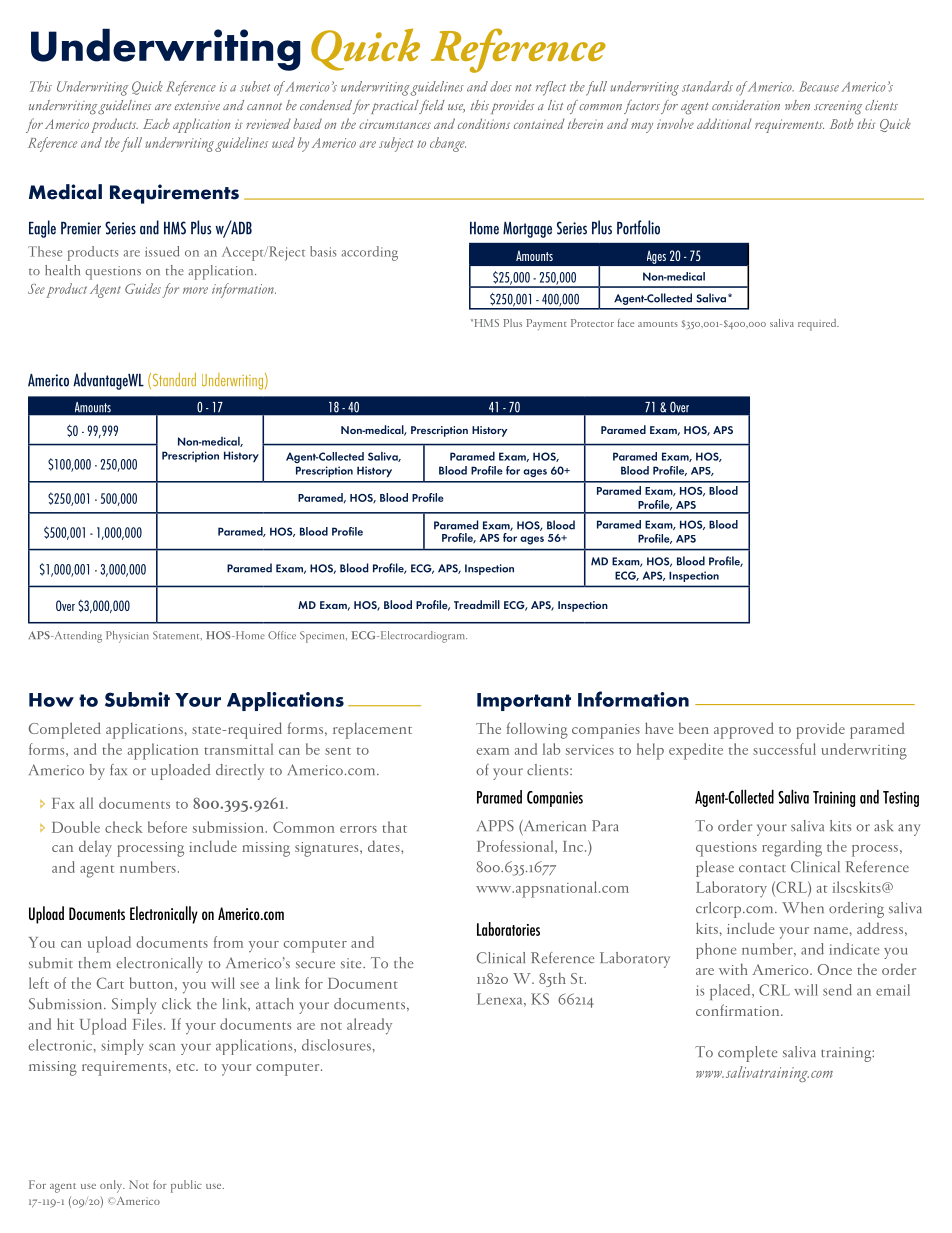  Describe the element at coordinates (156, 123) in the page. I see `Each` at that location.
